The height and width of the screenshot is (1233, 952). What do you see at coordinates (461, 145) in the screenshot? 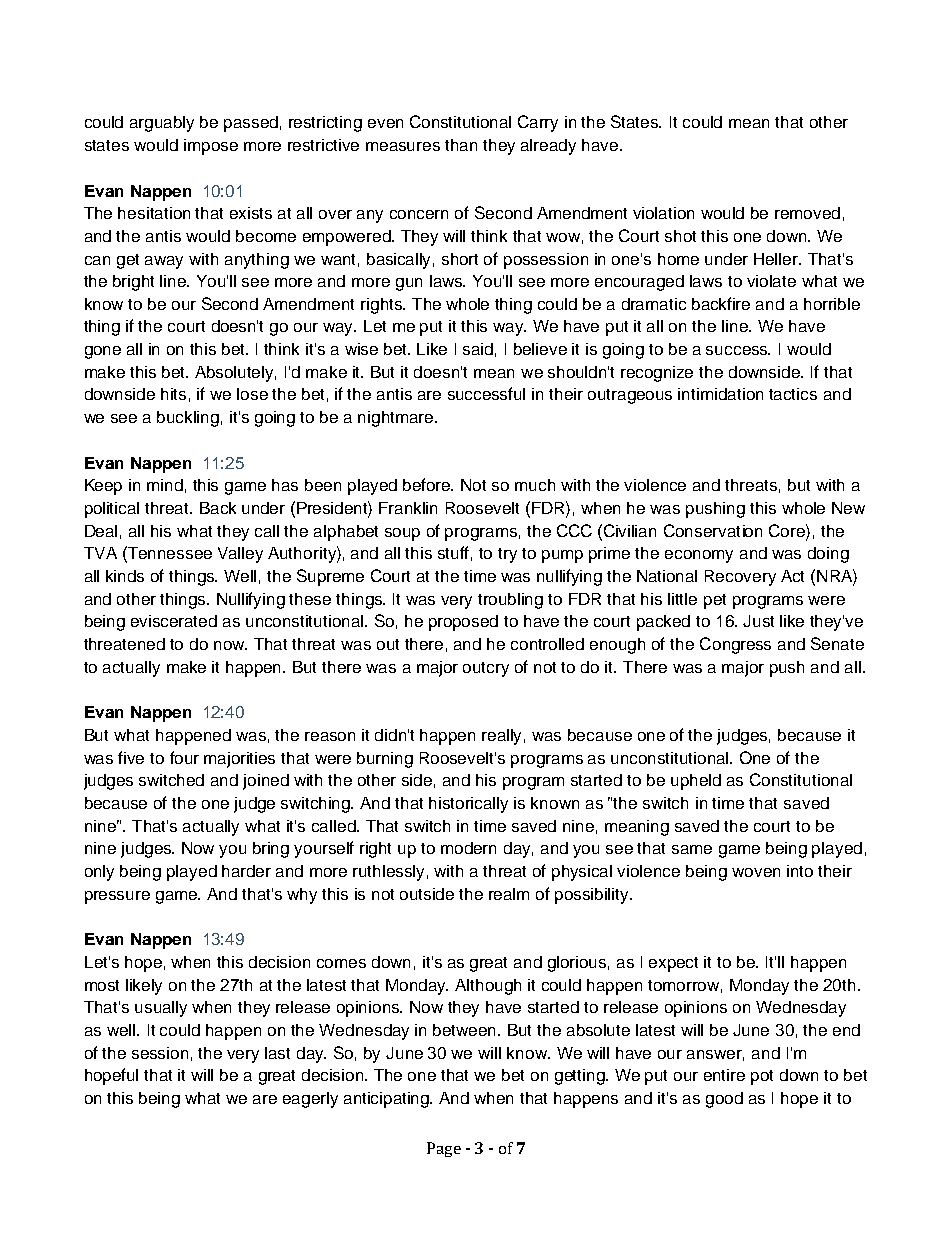
I see `than` at bounding box center [461, 145].
